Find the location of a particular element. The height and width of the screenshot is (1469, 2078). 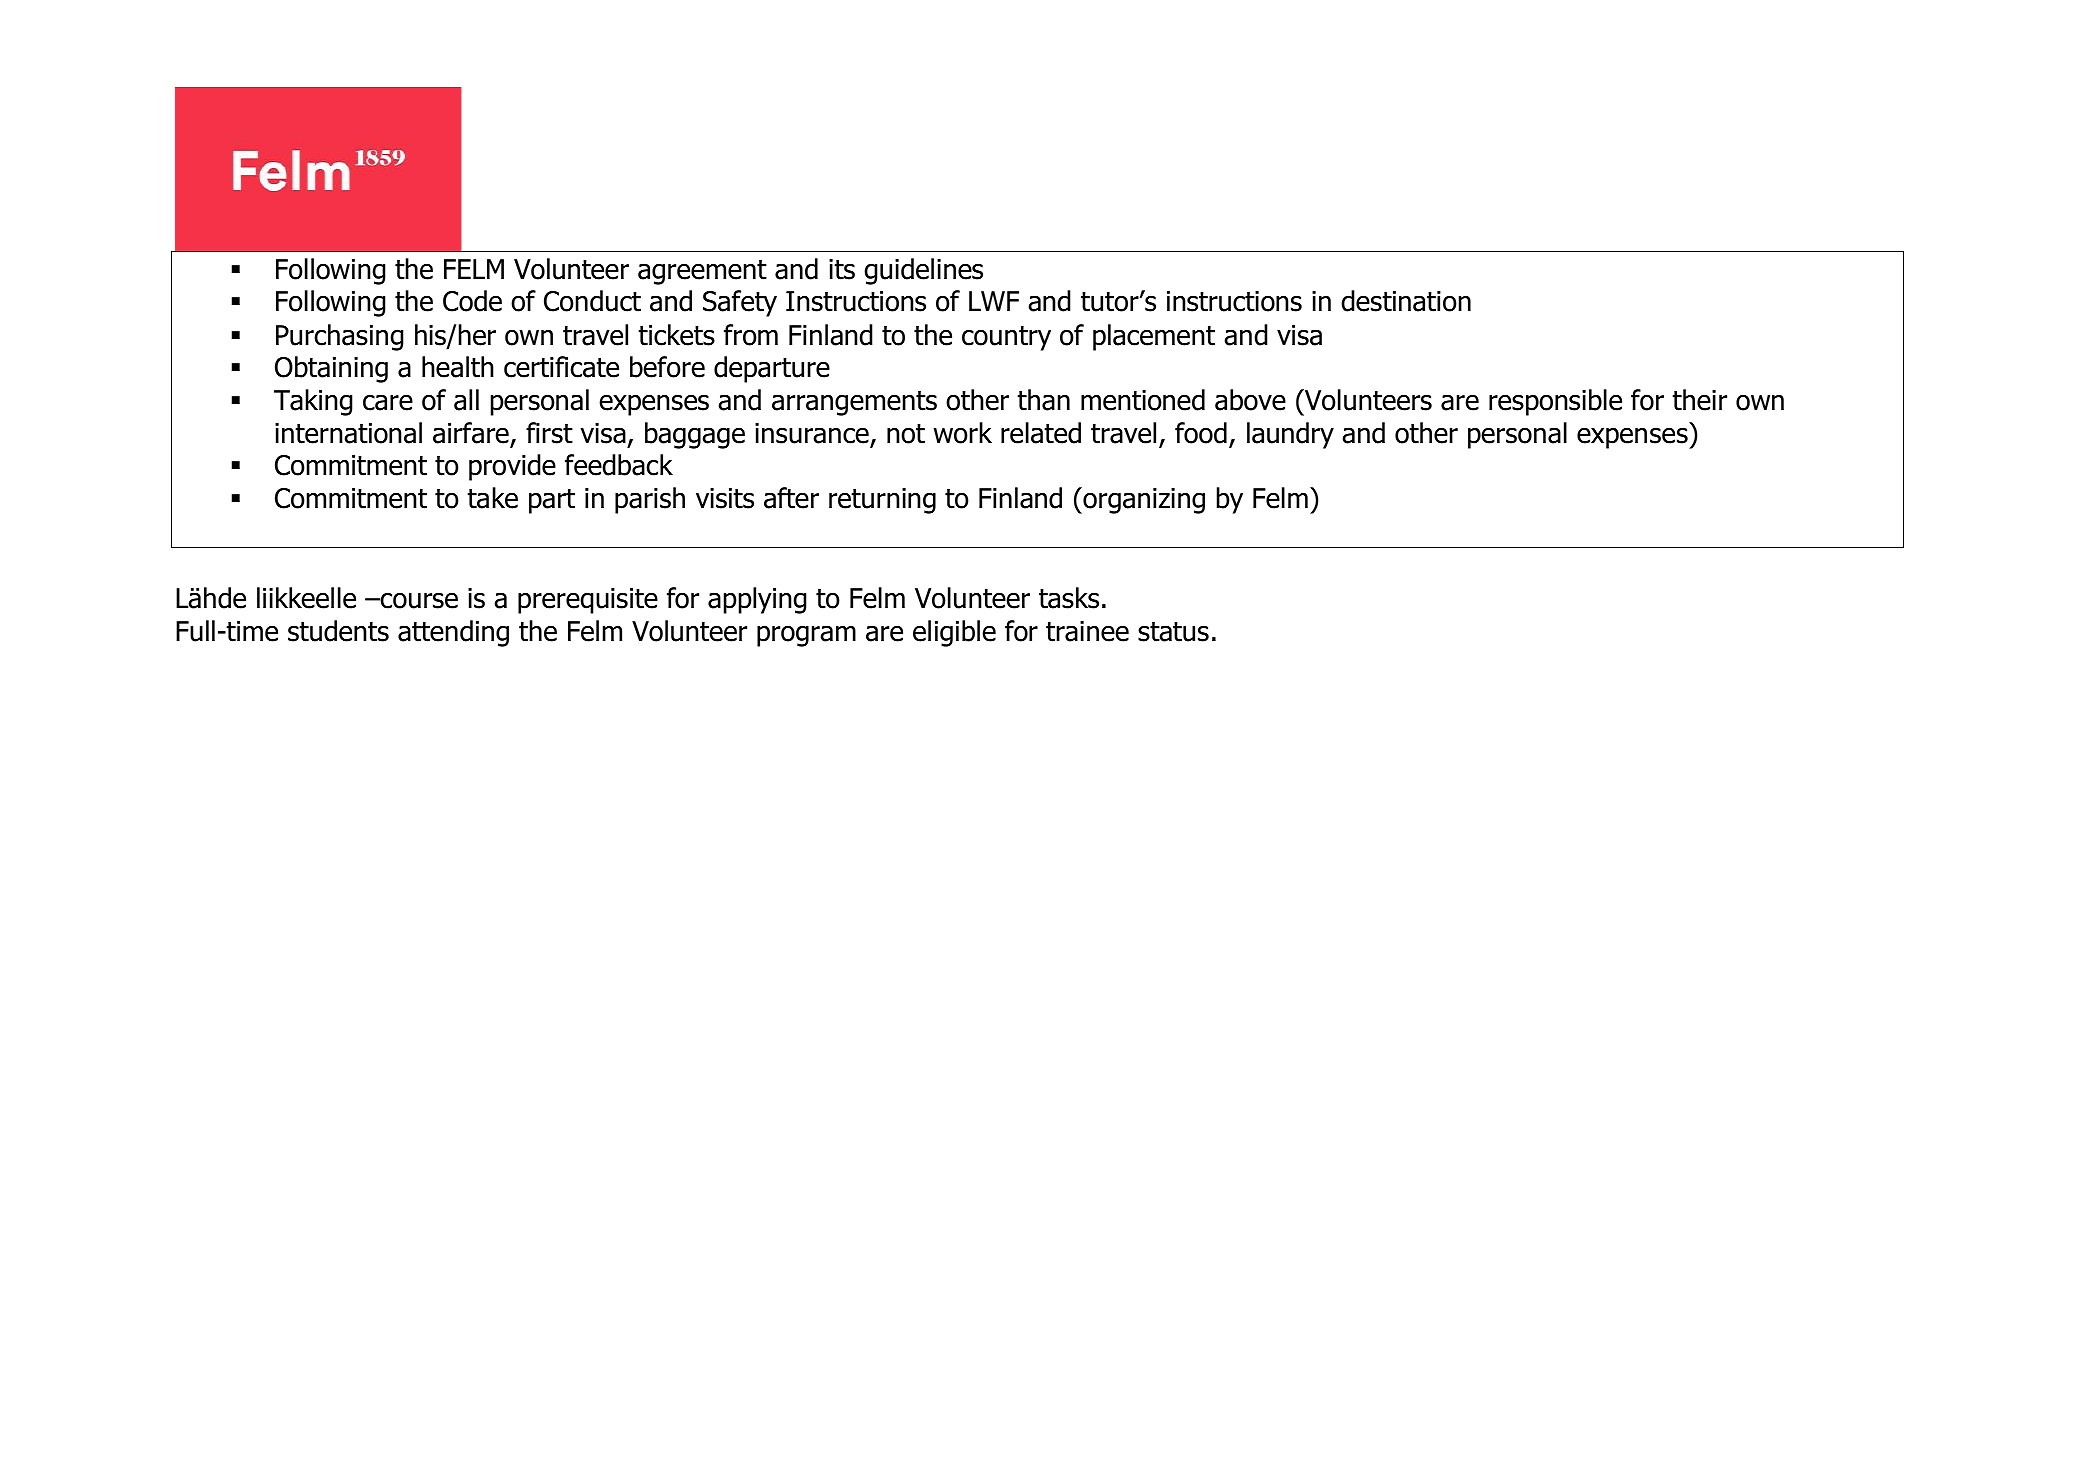

Code is located at coordinates (472, 301).
